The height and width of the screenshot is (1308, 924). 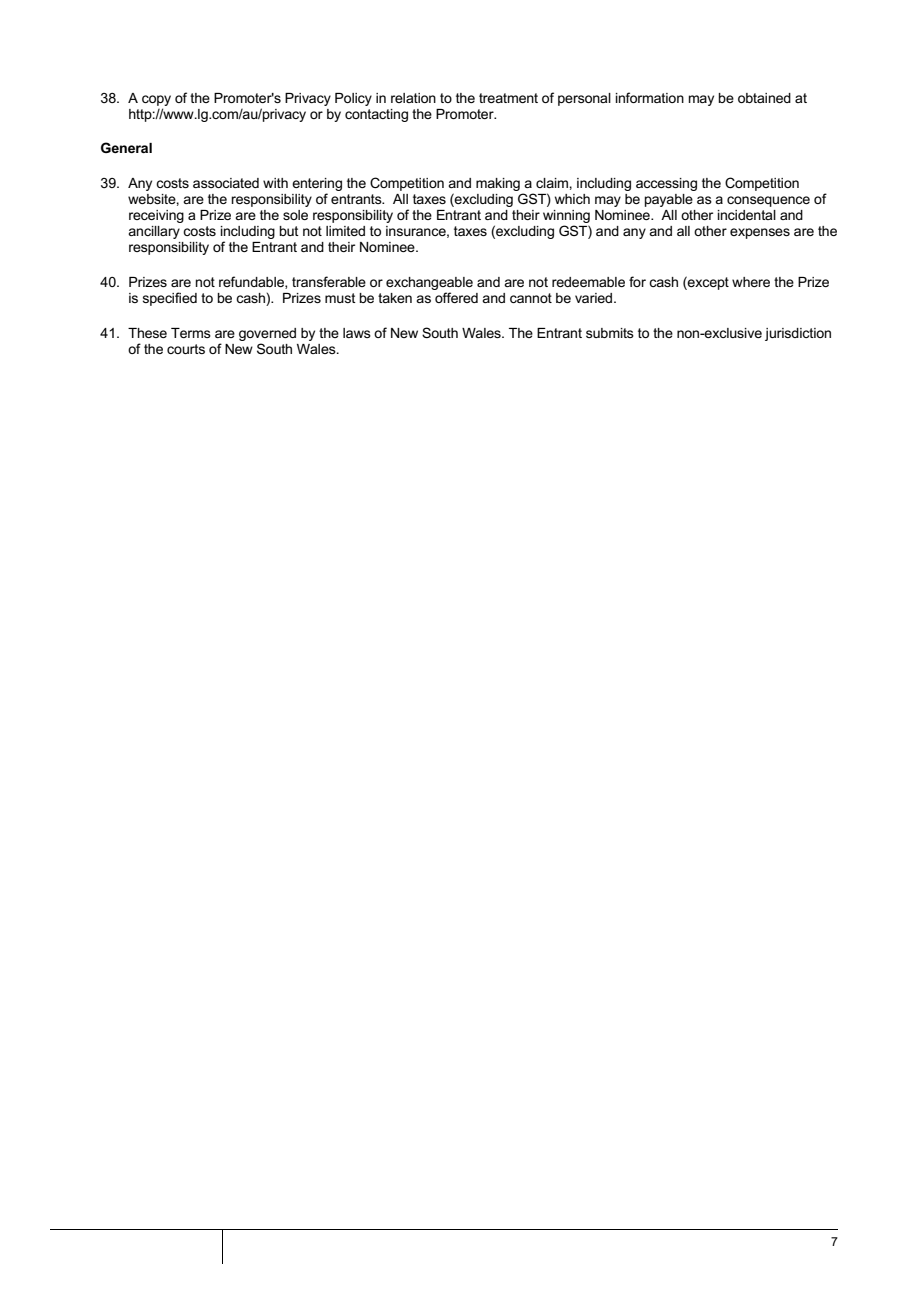 What do you see at coordinates (747, 215) in the screenshot?
I see `incidental` at bounding box center [747, 215].
